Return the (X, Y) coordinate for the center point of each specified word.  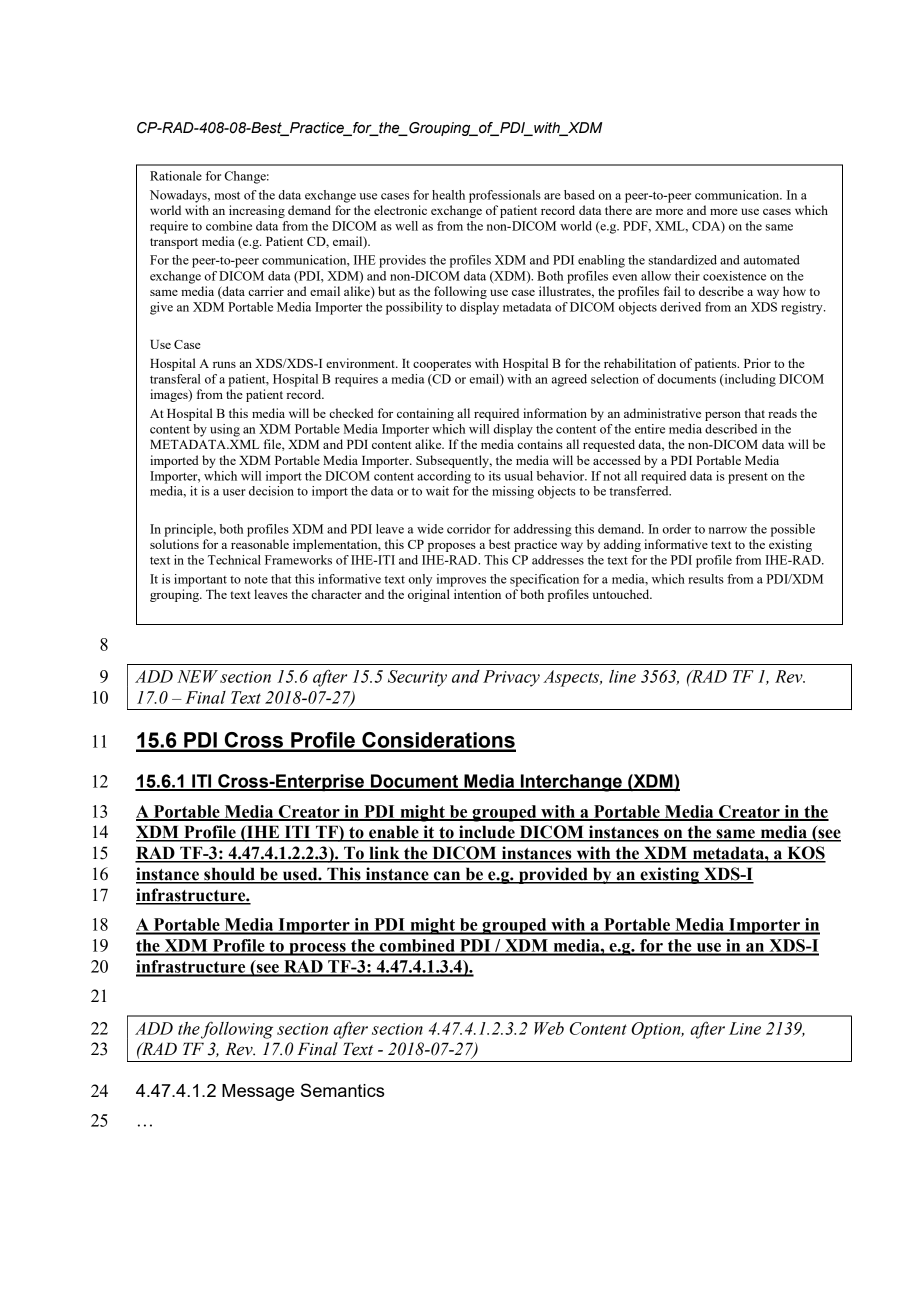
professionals (505, 196)
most (227, 195)
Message (258, 1092)
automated (772, 260)
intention (477, 594)
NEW (197, 676)
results (706, 579)
